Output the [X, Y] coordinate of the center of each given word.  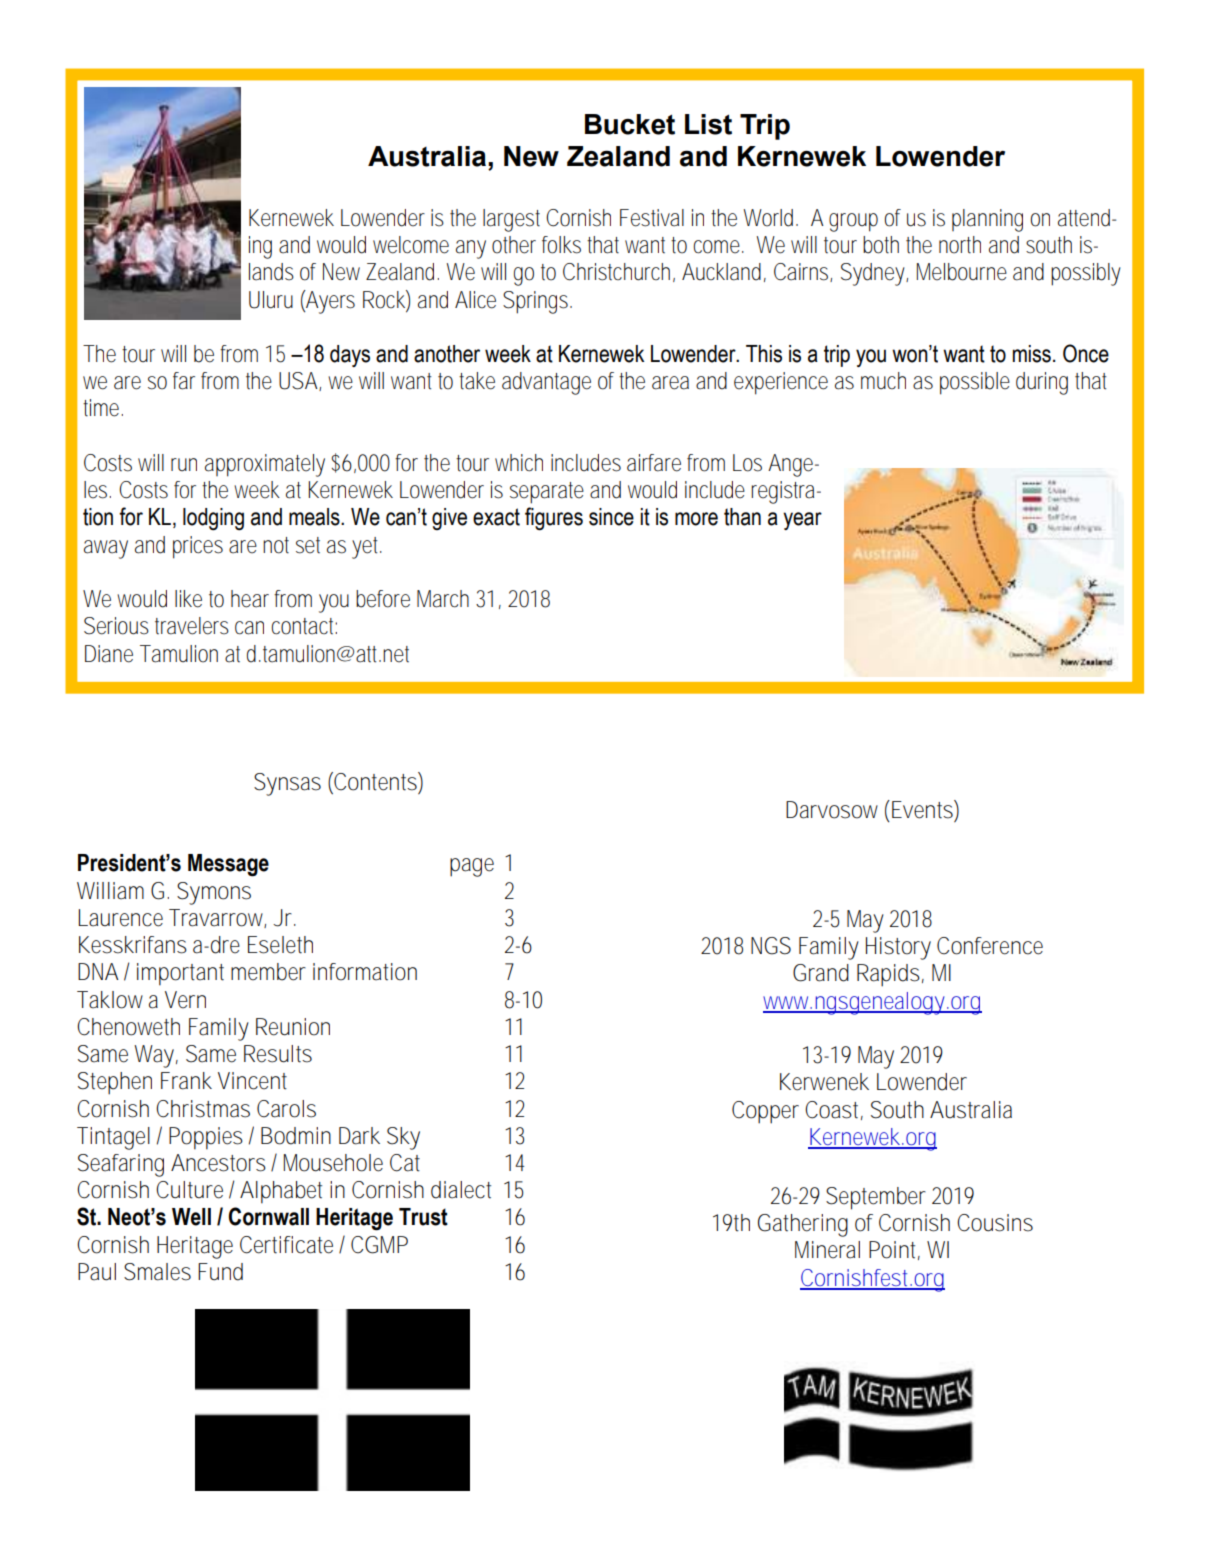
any [471, 249]
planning [987, 220]
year [802, 521]
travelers [192, 626]
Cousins [995, 1223]
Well [191, 1217]
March [443, 599]
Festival [652, 218]
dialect [461, 1190]
